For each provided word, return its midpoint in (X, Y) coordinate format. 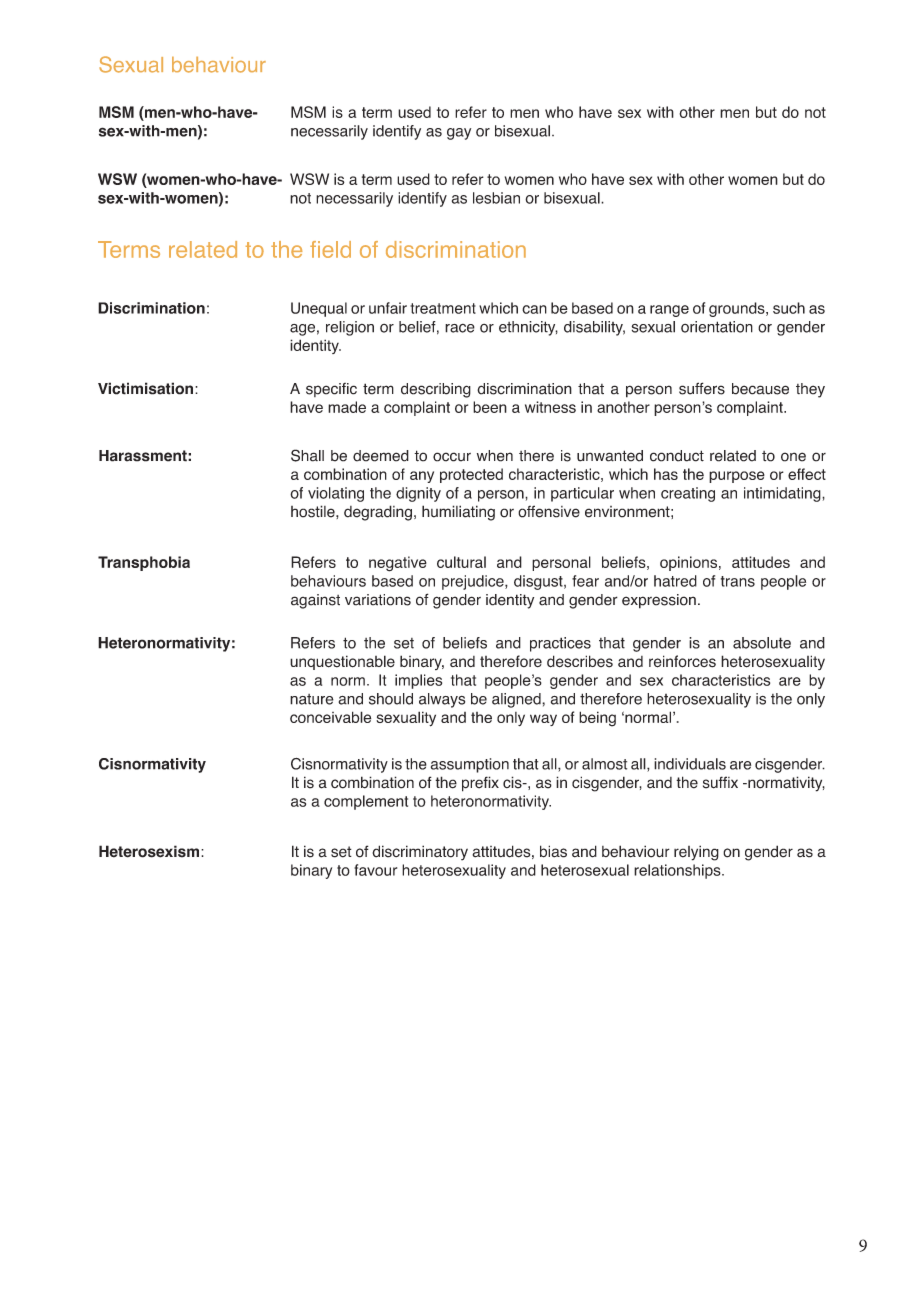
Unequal (319, 309)
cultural (461, 562)
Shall (307, 455)
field (330, 249)
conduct (677, 456)
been (490, 407)
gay (459, 134)
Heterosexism (150, 851)
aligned (517, 700)
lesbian (496, 198)
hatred (675, 581)
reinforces (682, 661)
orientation (717, 327)
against (315, 601)
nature (312, 699)
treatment (443, 308)
